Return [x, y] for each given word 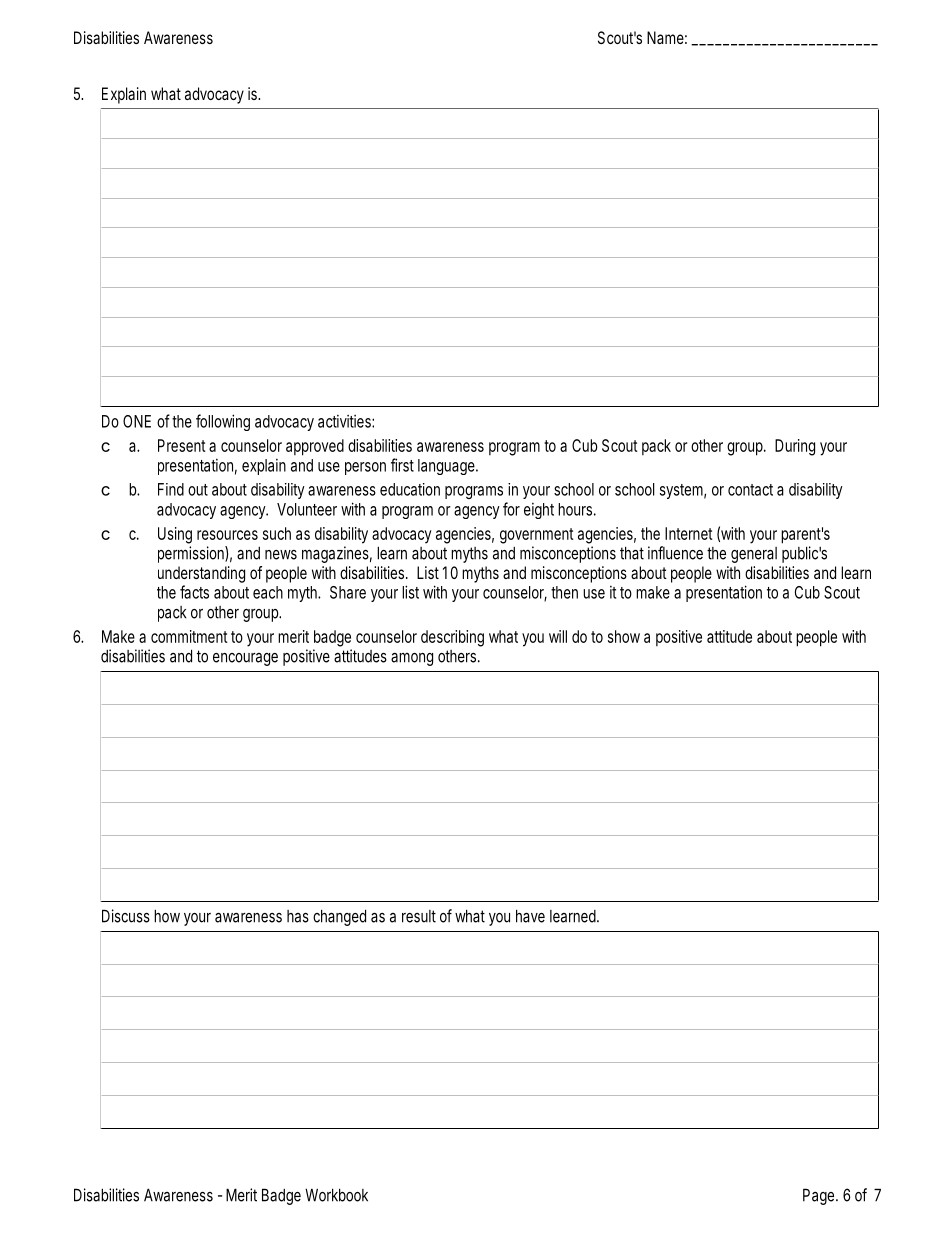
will [558, 636]
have [530, 916]
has [298, 916]
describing [452, 638]
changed [339, 917]
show [624, 636]
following [223, 422]
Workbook [336, 1195]
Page [820, 1196]
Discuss [126, 916]
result [419, 916]
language [448, 467]
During [795, 447]
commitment [189, 636]
